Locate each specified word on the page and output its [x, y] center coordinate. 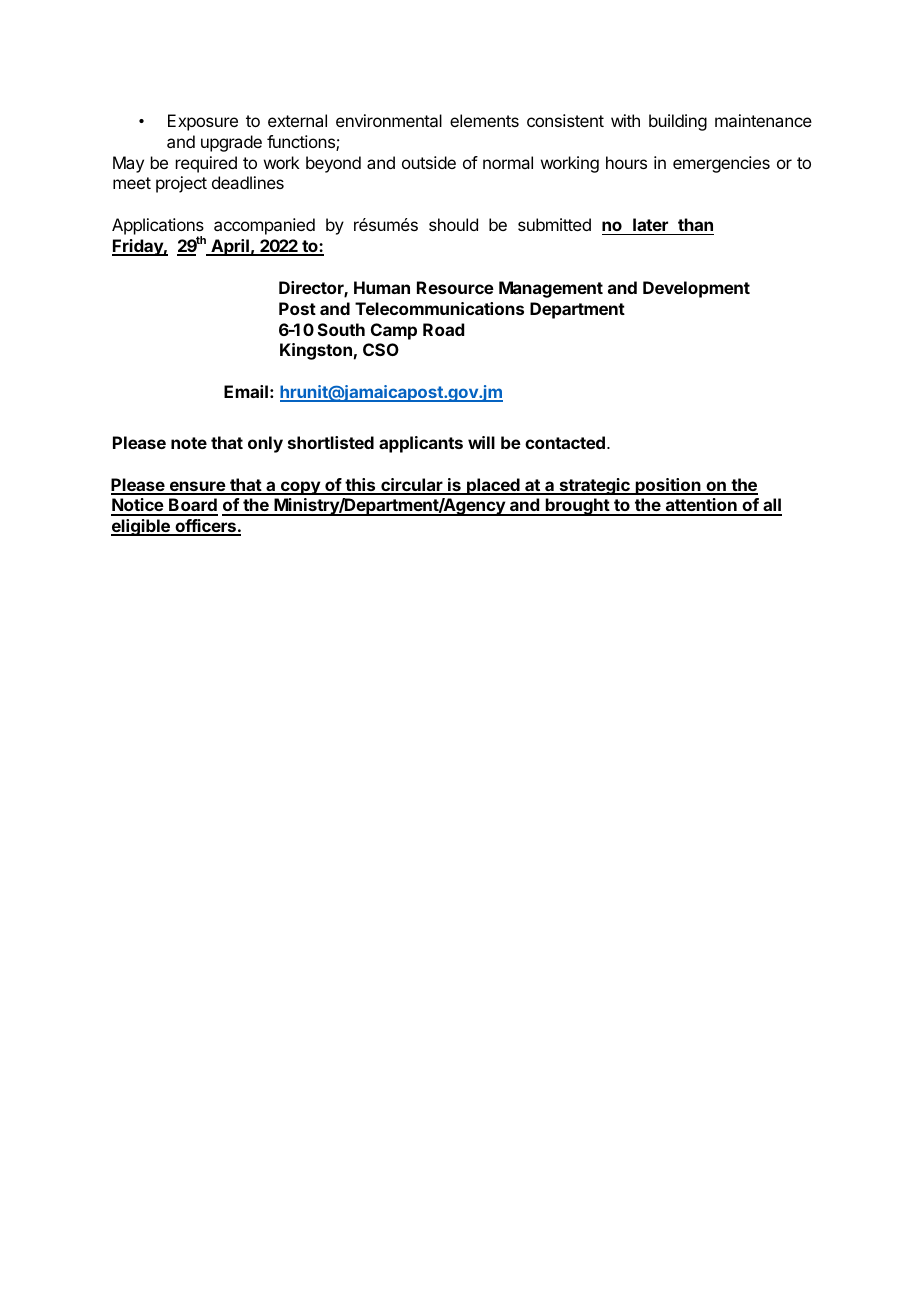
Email [246, 391]
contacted [565, 442]
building [678, 122]
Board [192, 506]
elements [484, 120]
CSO [381, 349]
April [230, 247]
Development [696, 289]
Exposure [203, 122]
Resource [455, 287]
